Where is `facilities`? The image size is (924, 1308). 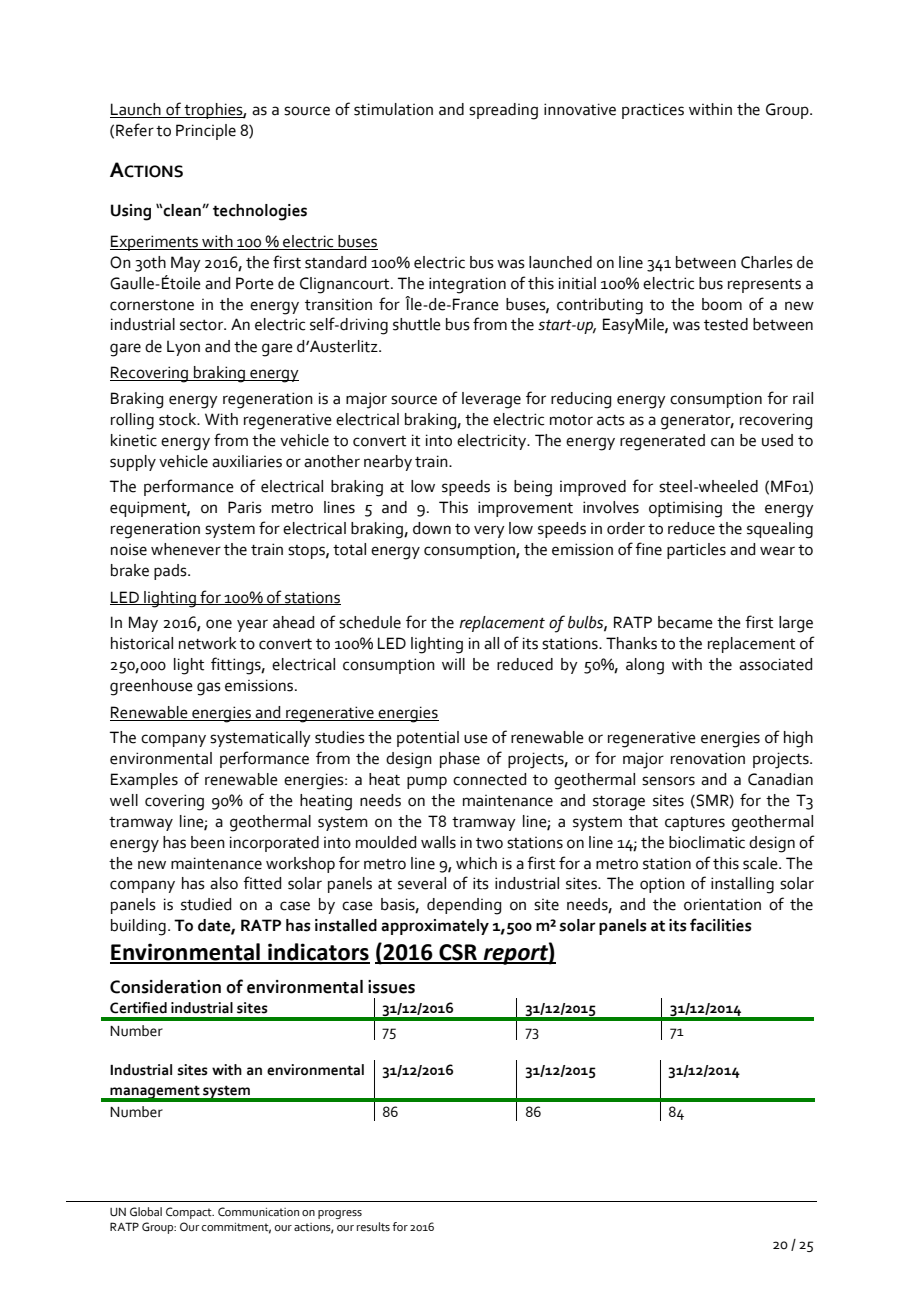
facilities is located at coordinates (720, 925).
